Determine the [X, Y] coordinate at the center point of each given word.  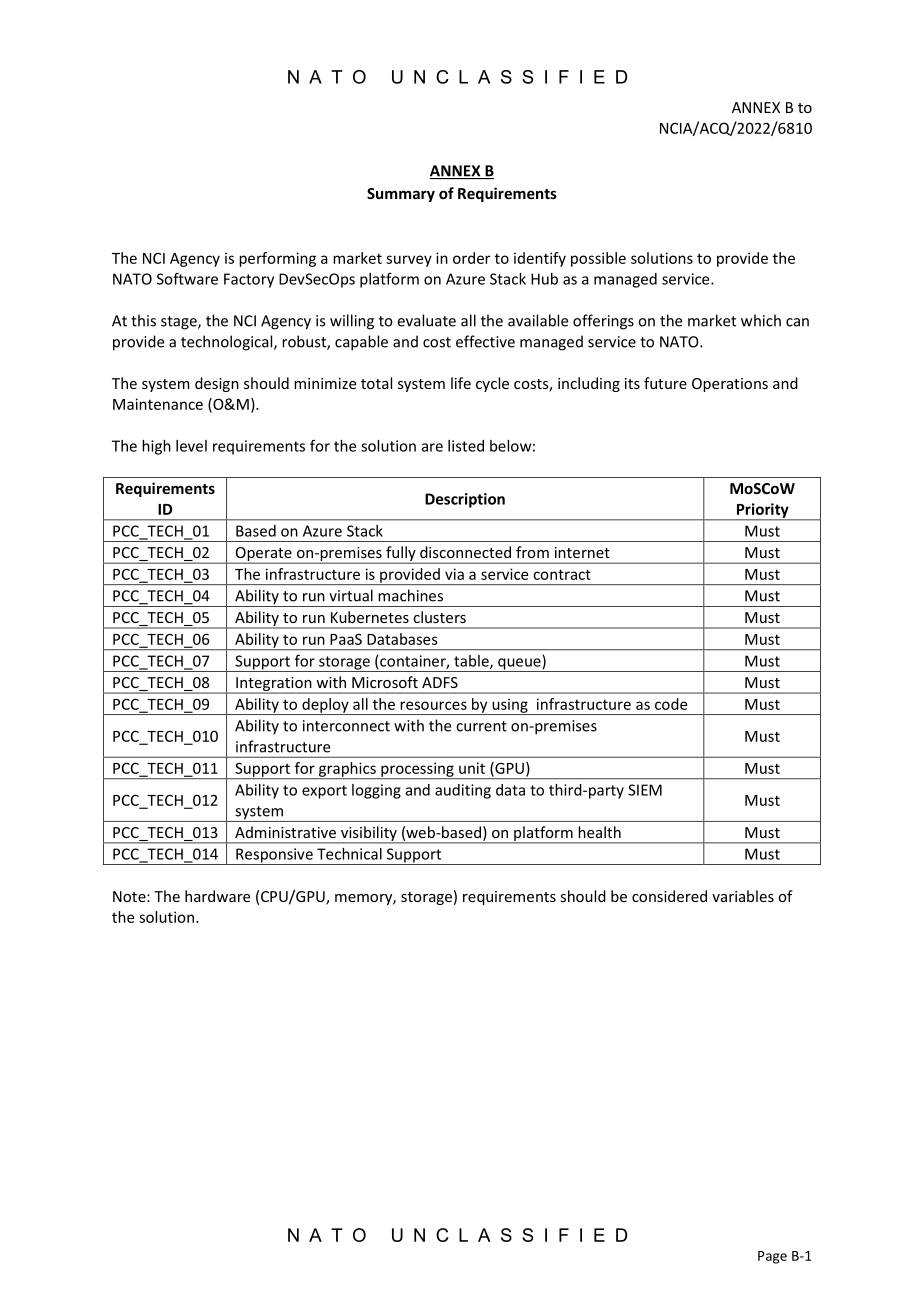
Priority [762, 511]
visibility [368, 834]
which [761, 320]
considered [669, 896]
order [471, 258]
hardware [217, 896]
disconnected [465, 552]
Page [772, 1257]
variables [743, 896]
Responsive [274, 856]
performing [277, 259]
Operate [263, 555]
